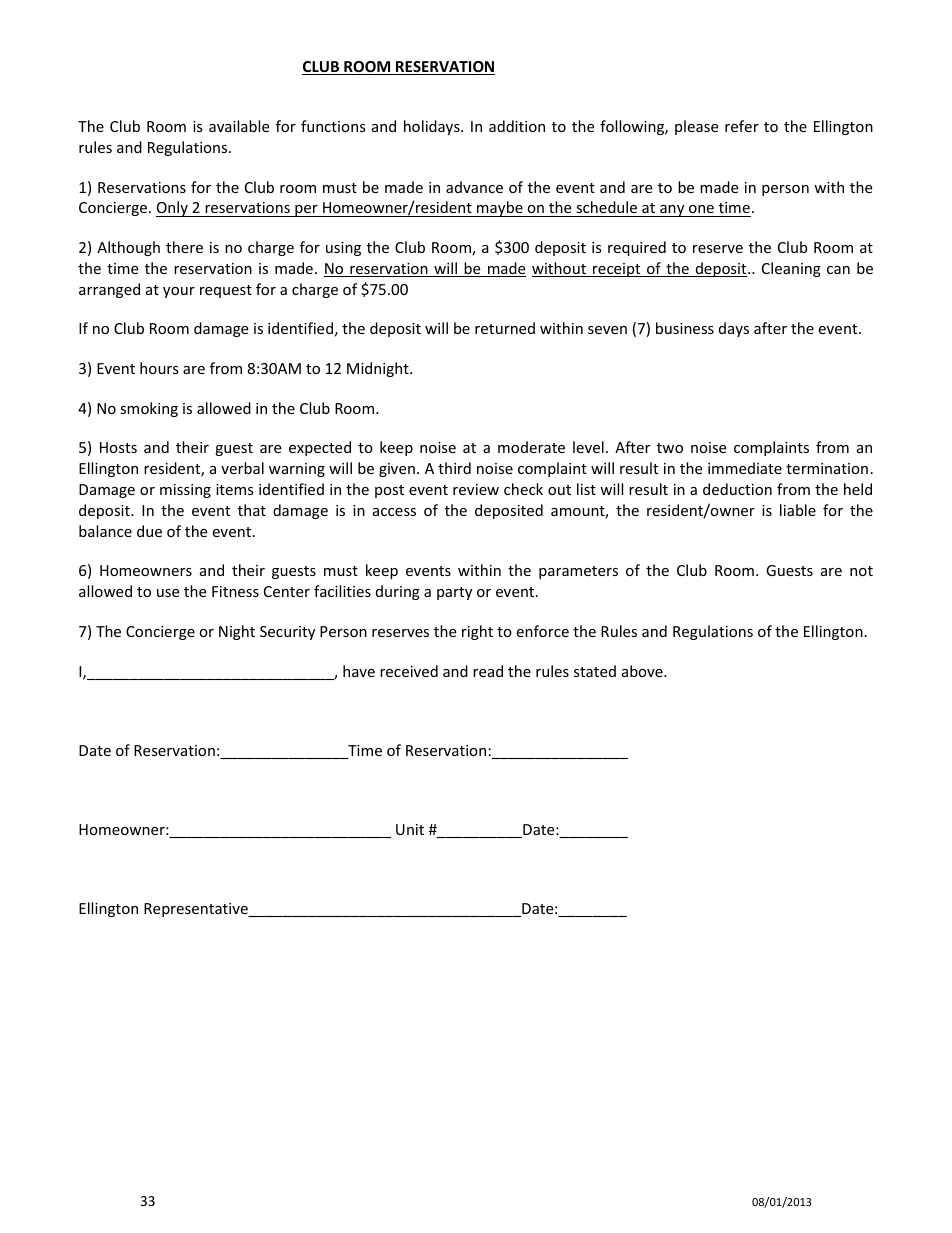  Describe the element at coordinates (239, 126) in the image. I see `available` at that location.
